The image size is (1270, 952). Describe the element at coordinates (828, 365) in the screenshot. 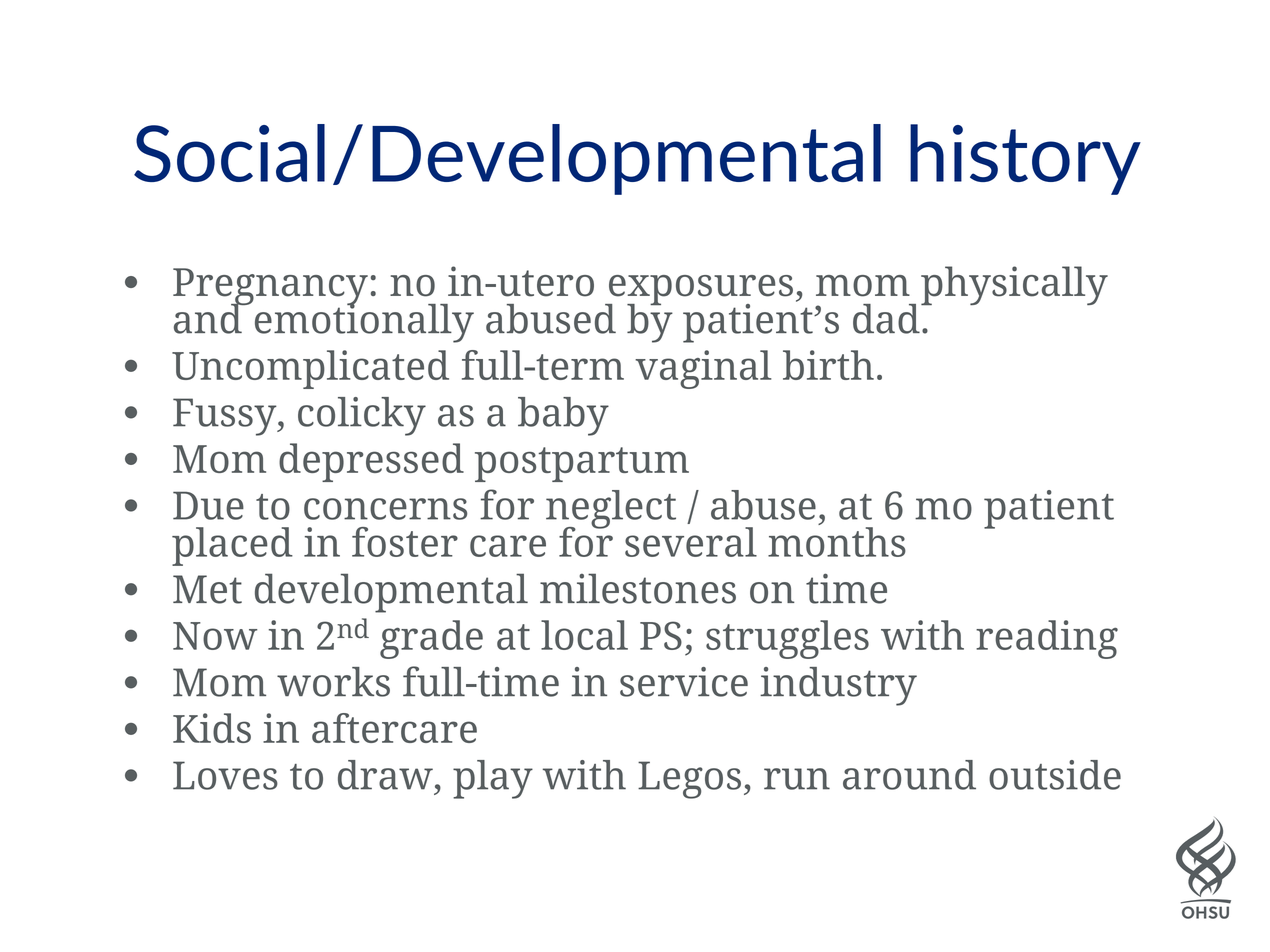

I see `birth` at that location.
